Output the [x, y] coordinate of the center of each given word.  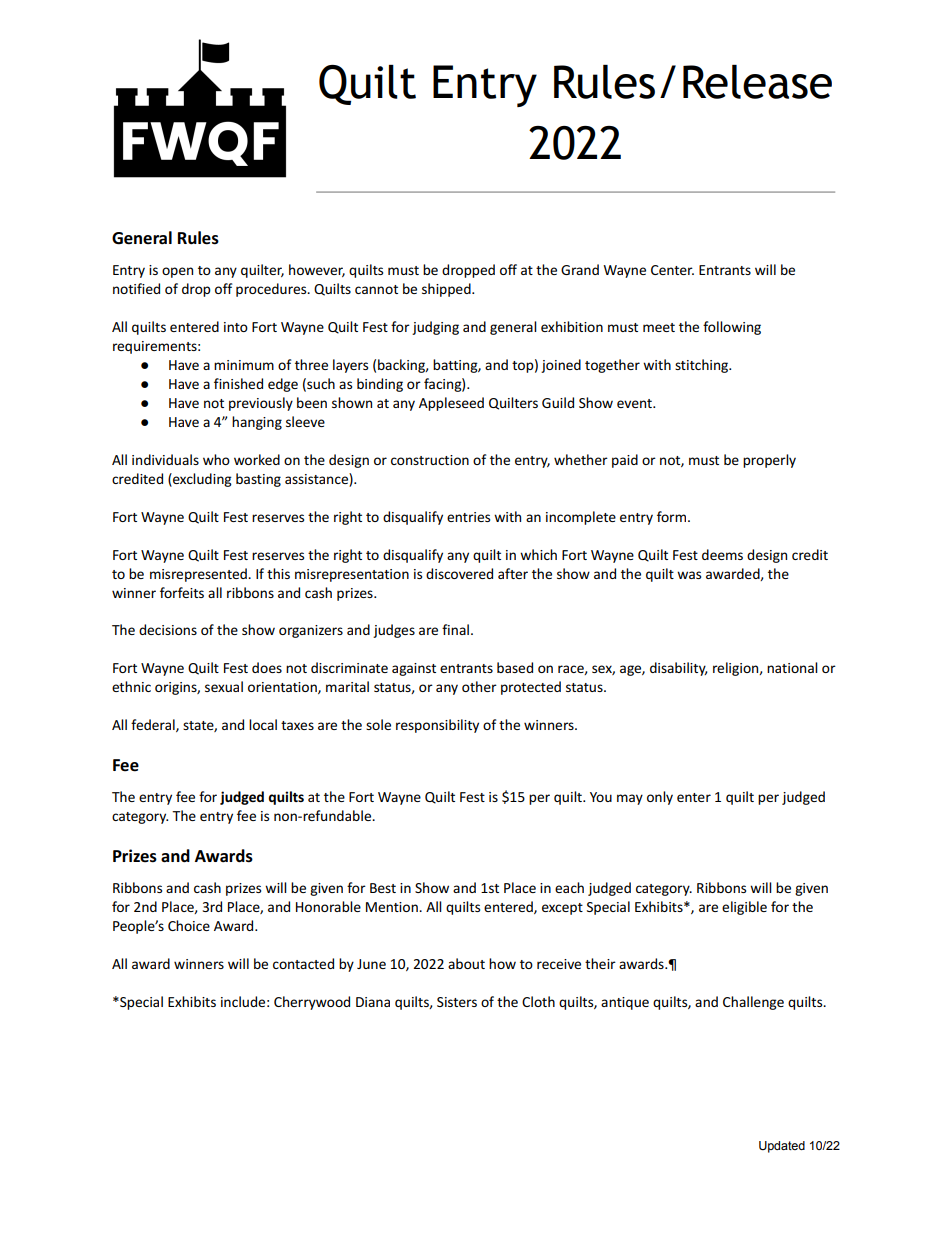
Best [383, 888]
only [660, 798]
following [732, 328]
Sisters [457, 1002]
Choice [189, 925]
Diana [373, 1002]
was [689, 575]
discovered [459, 573]
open [177, 272]
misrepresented [199, 575]
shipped [447, 290]
